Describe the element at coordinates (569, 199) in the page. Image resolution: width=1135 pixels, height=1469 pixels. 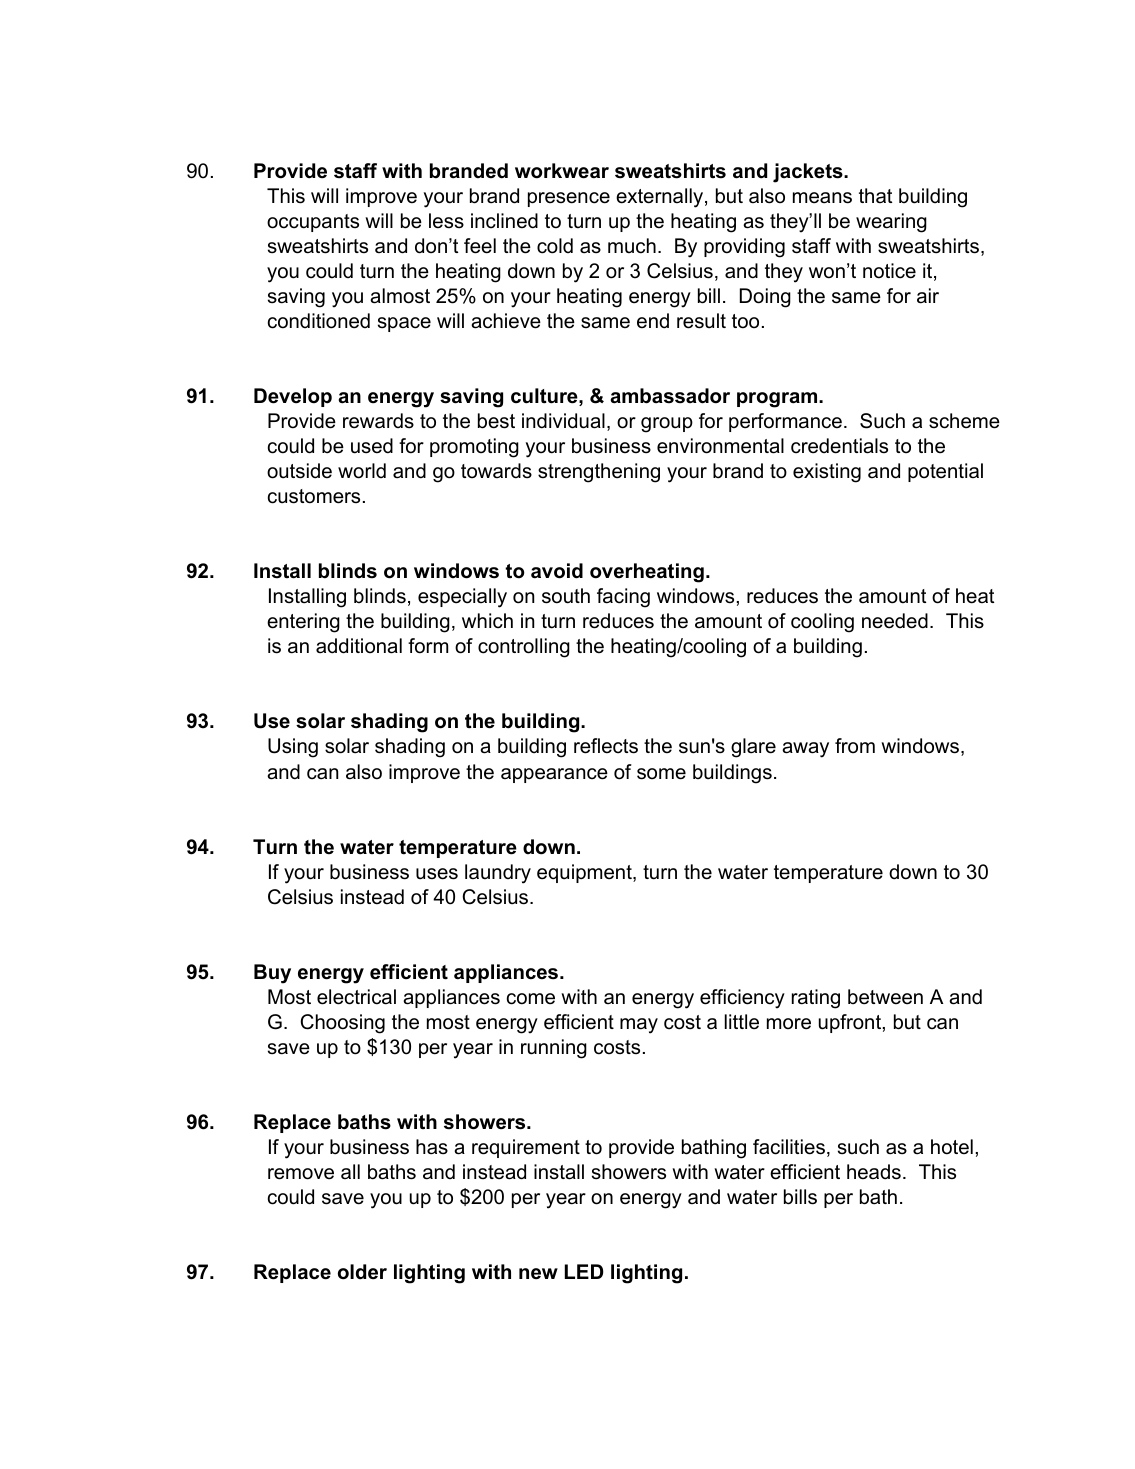
I see `presence` at that location.
